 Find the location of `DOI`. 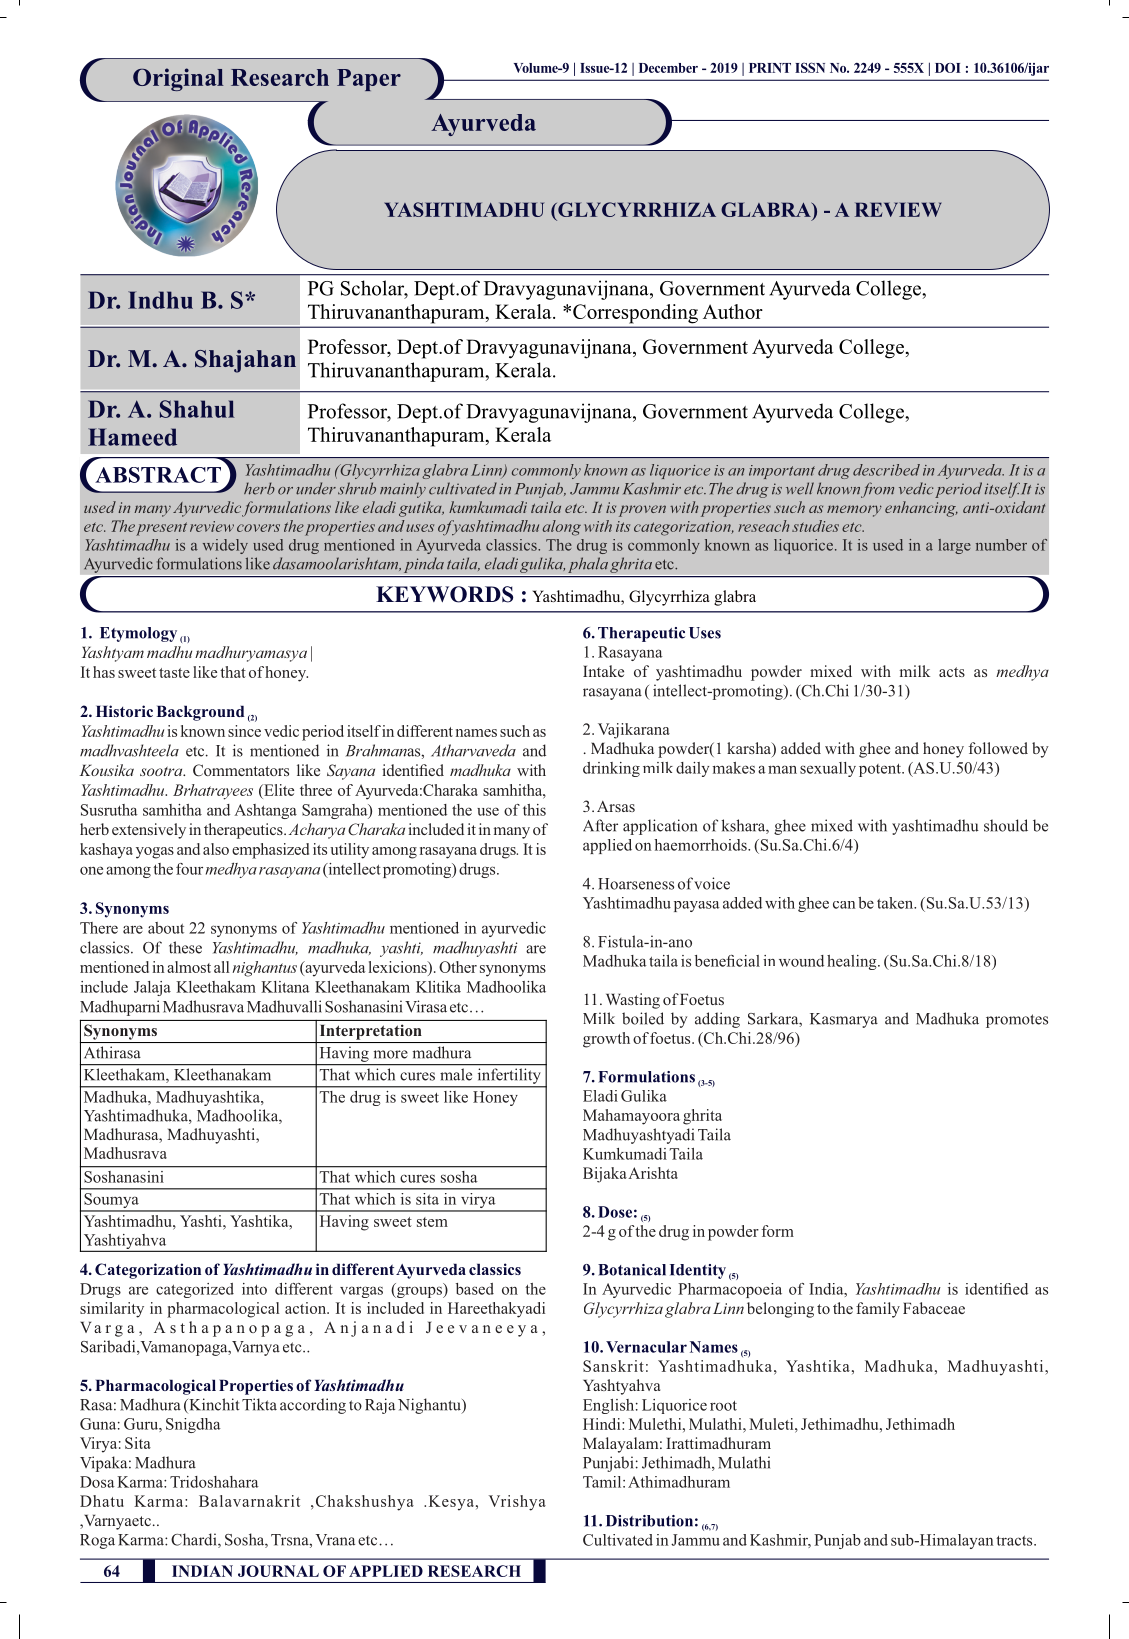

DOI is located at coordinates (947, 68).
